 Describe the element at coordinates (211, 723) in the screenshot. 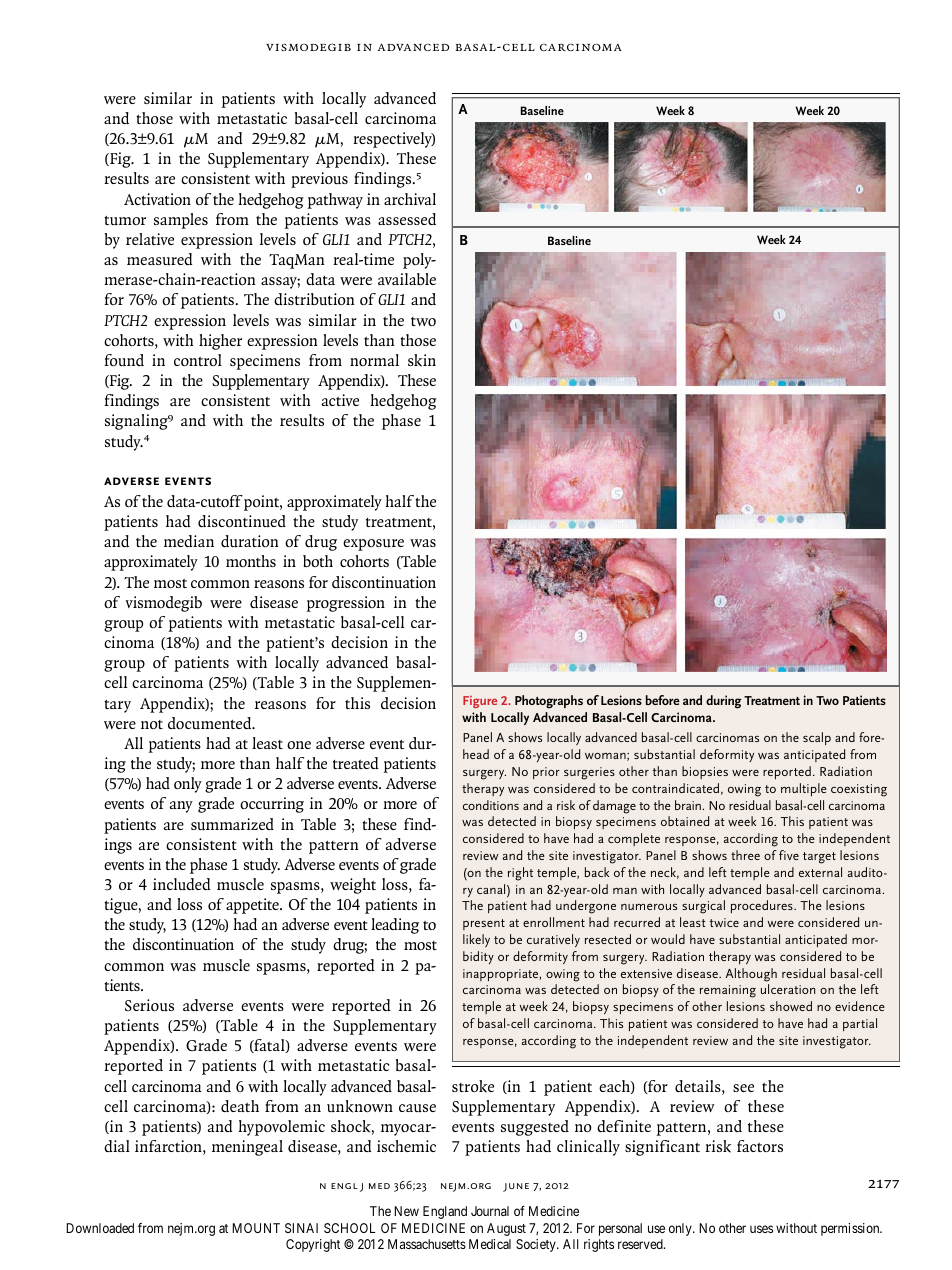

I see `documented` at that location.
